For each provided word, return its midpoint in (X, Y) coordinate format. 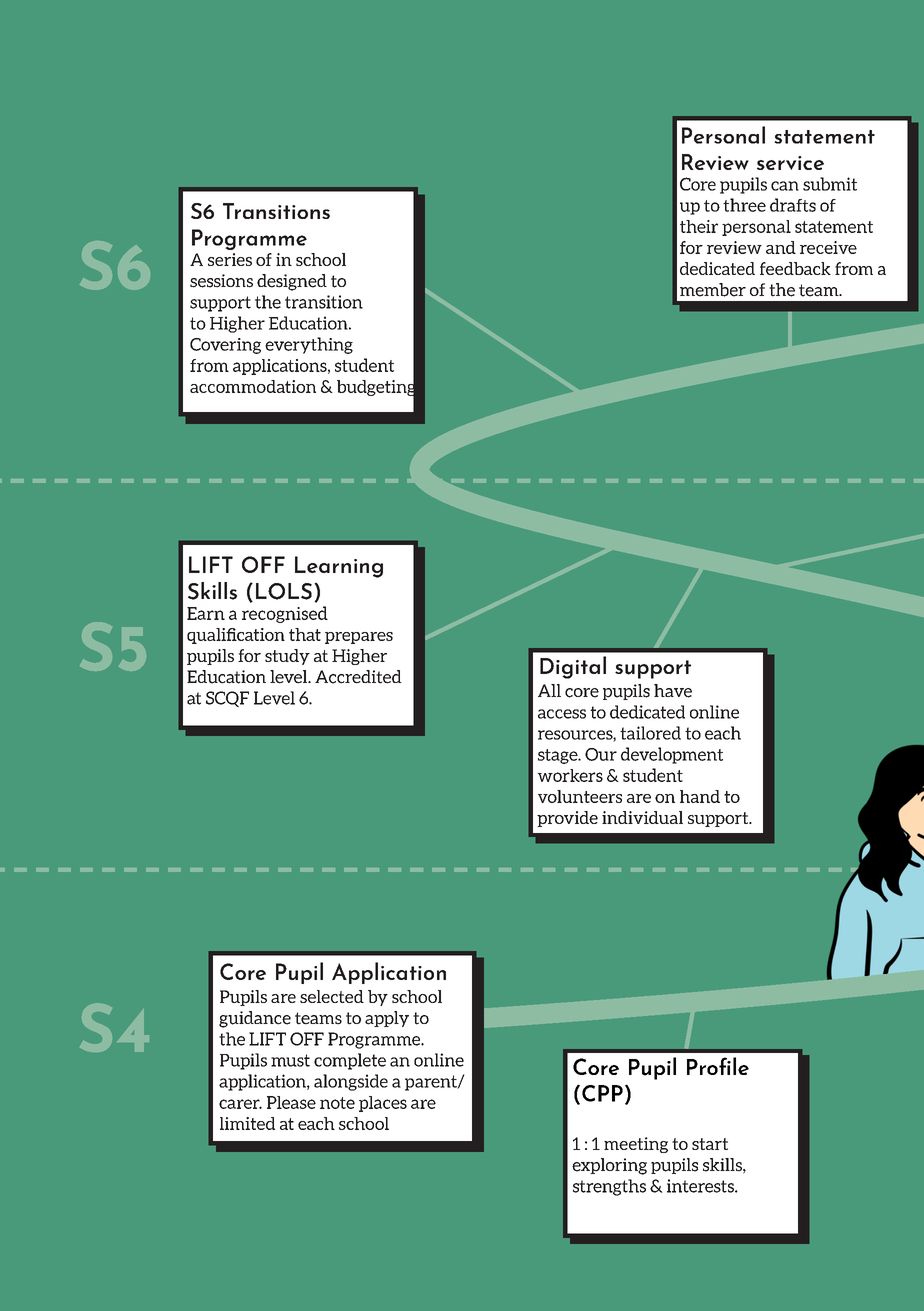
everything (309, 345)
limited (247, 1123)
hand (700, 796)
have (673, 691)
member (713, 290)
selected (332, 996)
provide (567, 819)
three (744, 205)
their (699, 226)
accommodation (253, 386)
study (287, 657)
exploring (609, 1166)
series (230, 259)
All (549, 690)
